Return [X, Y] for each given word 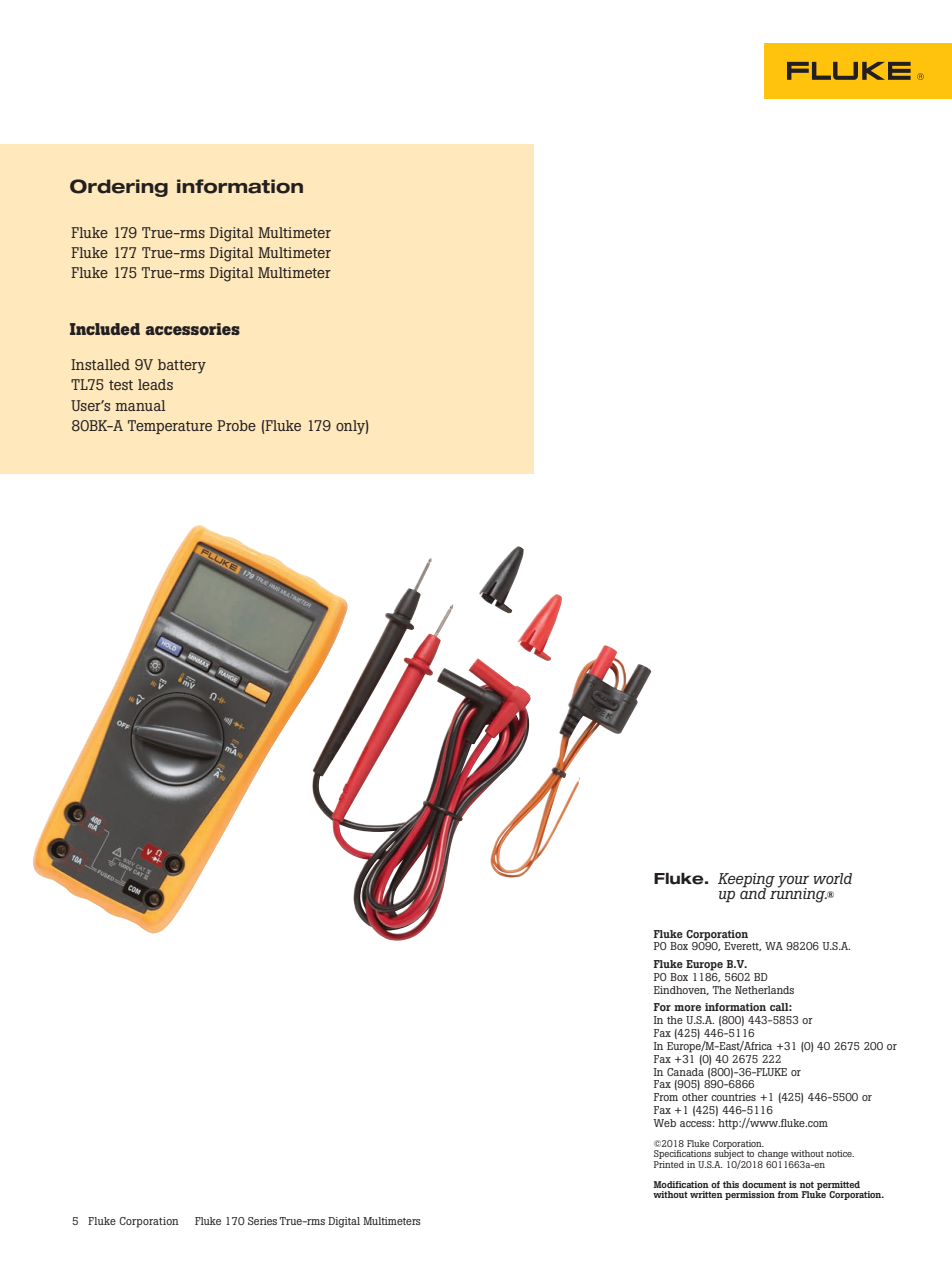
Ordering [119, 188]
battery [182, 366]
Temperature [170, 427]
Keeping [746, 881]
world [832, 878]
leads [155, 384]
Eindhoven [681, 990]
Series [262, 1221]
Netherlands [764, 990]
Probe [236, 425]
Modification [681, 1184]
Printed [669, 1164]
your [793, 883]
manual [140, 405]
